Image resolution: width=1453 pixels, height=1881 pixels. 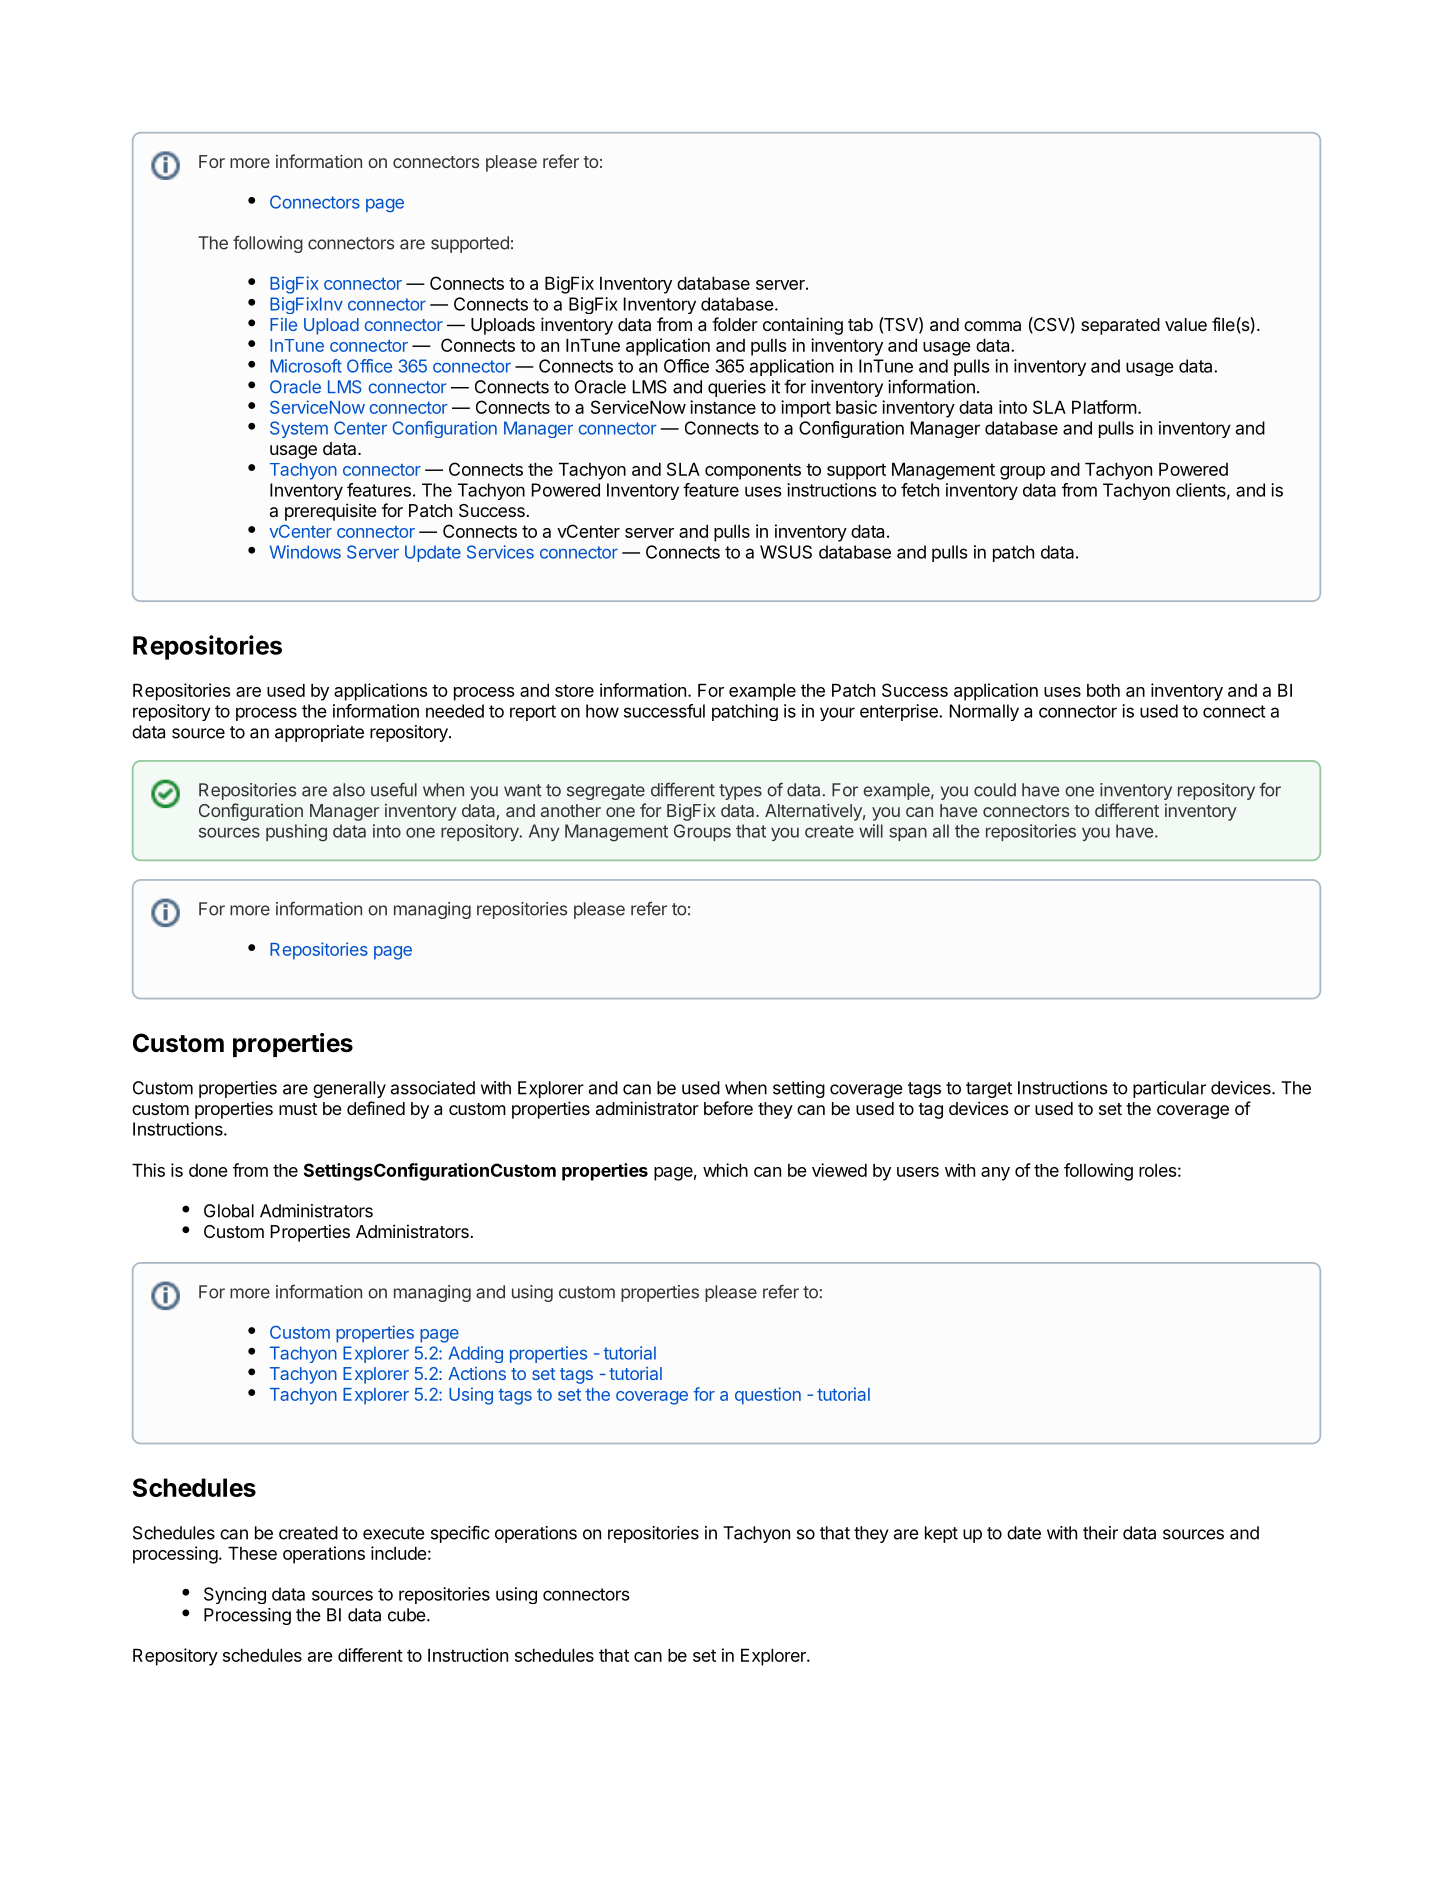 What do you see at coordinates (306, 366) in the page?
I see `Microsoft` at bounding box center [306, 366].
